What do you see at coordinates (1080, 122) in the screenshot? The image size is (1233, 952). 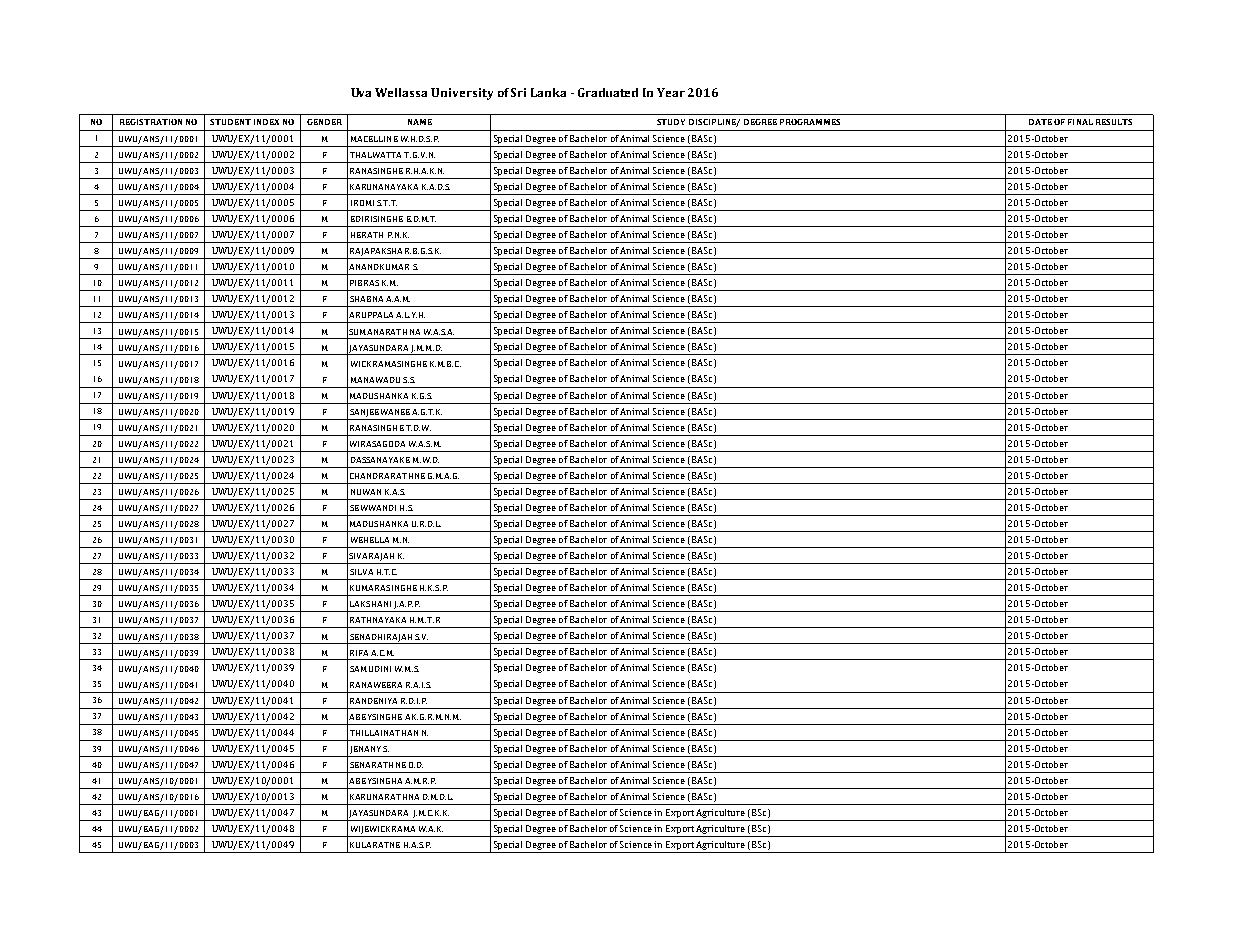 I see `FINAL` at bounding box center [1080, 122].
